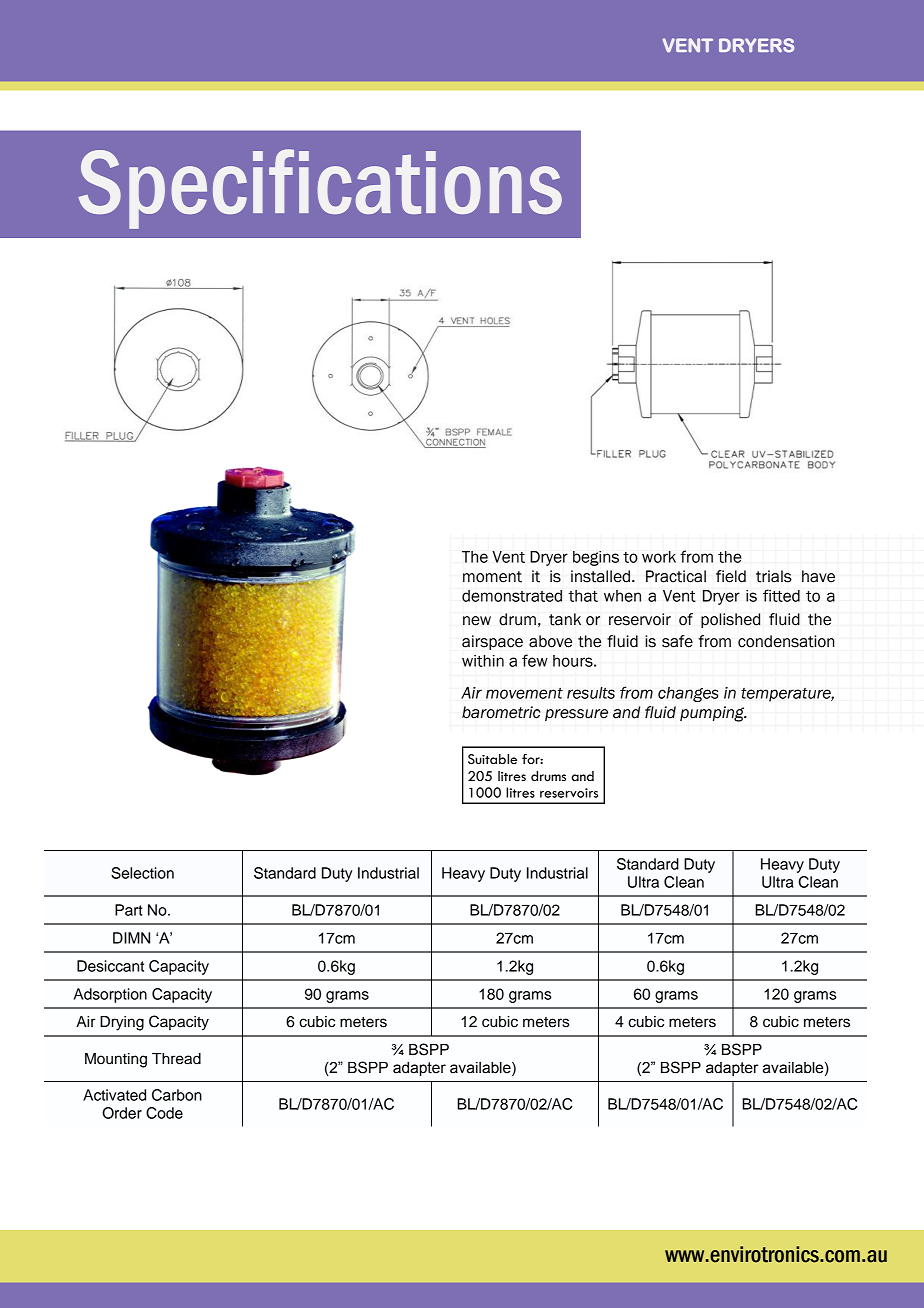 Image resolution: width=924 pixels, height=1308 pixels. I want to click on Selection, so click(142, 873).
